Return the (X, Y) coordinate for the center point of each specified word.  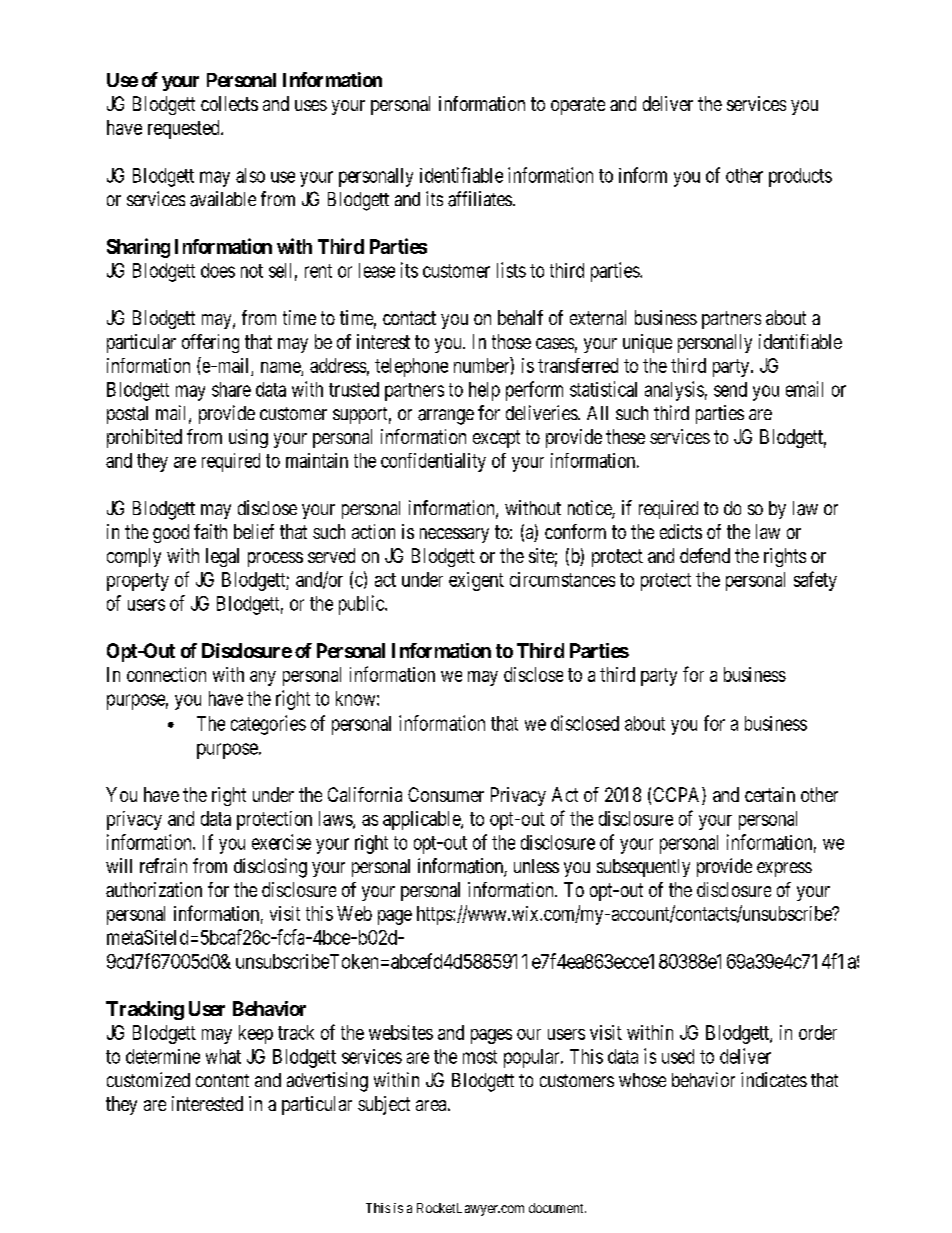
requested (185, 129)
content (222, 1080)
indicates (774, 1079)
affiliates (480, 199)
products (800, 177)
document (557, 1208)
